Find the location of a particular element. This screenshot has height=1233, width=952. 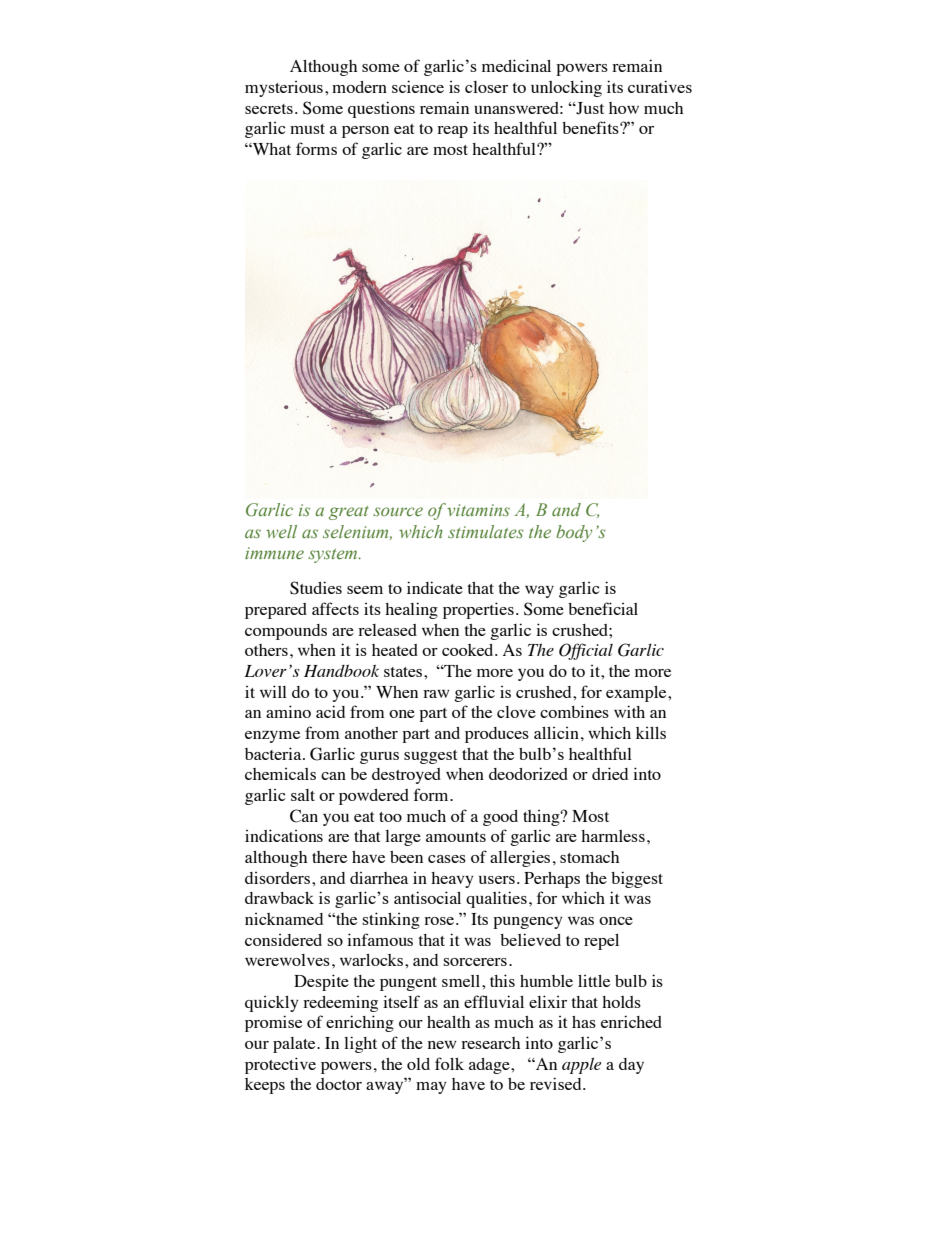

folk is located at coordinates (449, 1063).
